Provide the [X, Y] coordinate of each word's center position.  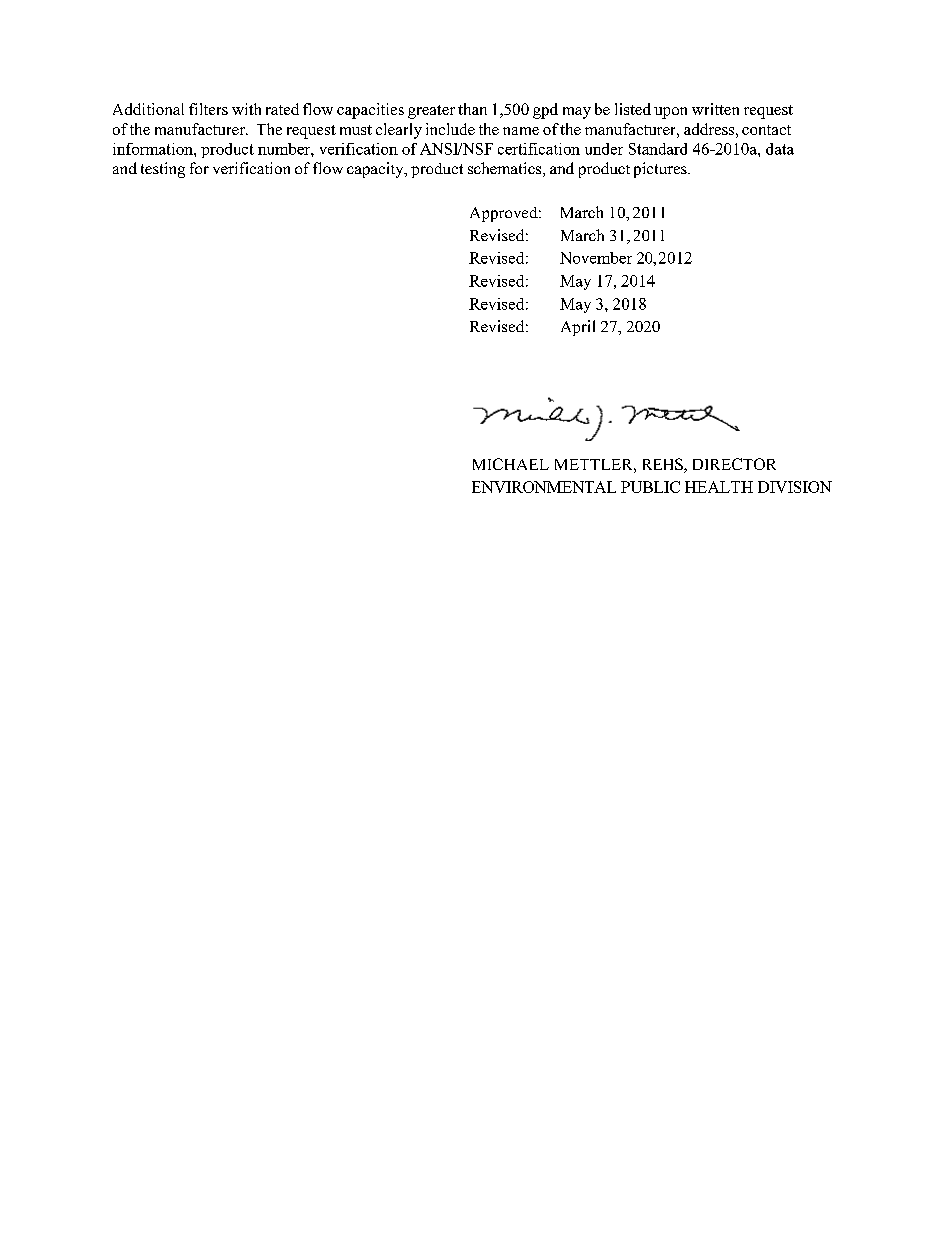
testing [163, 170]
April [578, 328]
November [596, 258]
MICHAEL [511, 464]
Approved [505, 214]
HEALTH [719, 487]
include [450, 129]
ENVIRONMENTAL [544, 487]
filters [208, 109]
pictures [661, 170]
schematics [506, 169]
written [715, 109]
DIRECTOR [734, 464]
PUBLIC [650, 487]
